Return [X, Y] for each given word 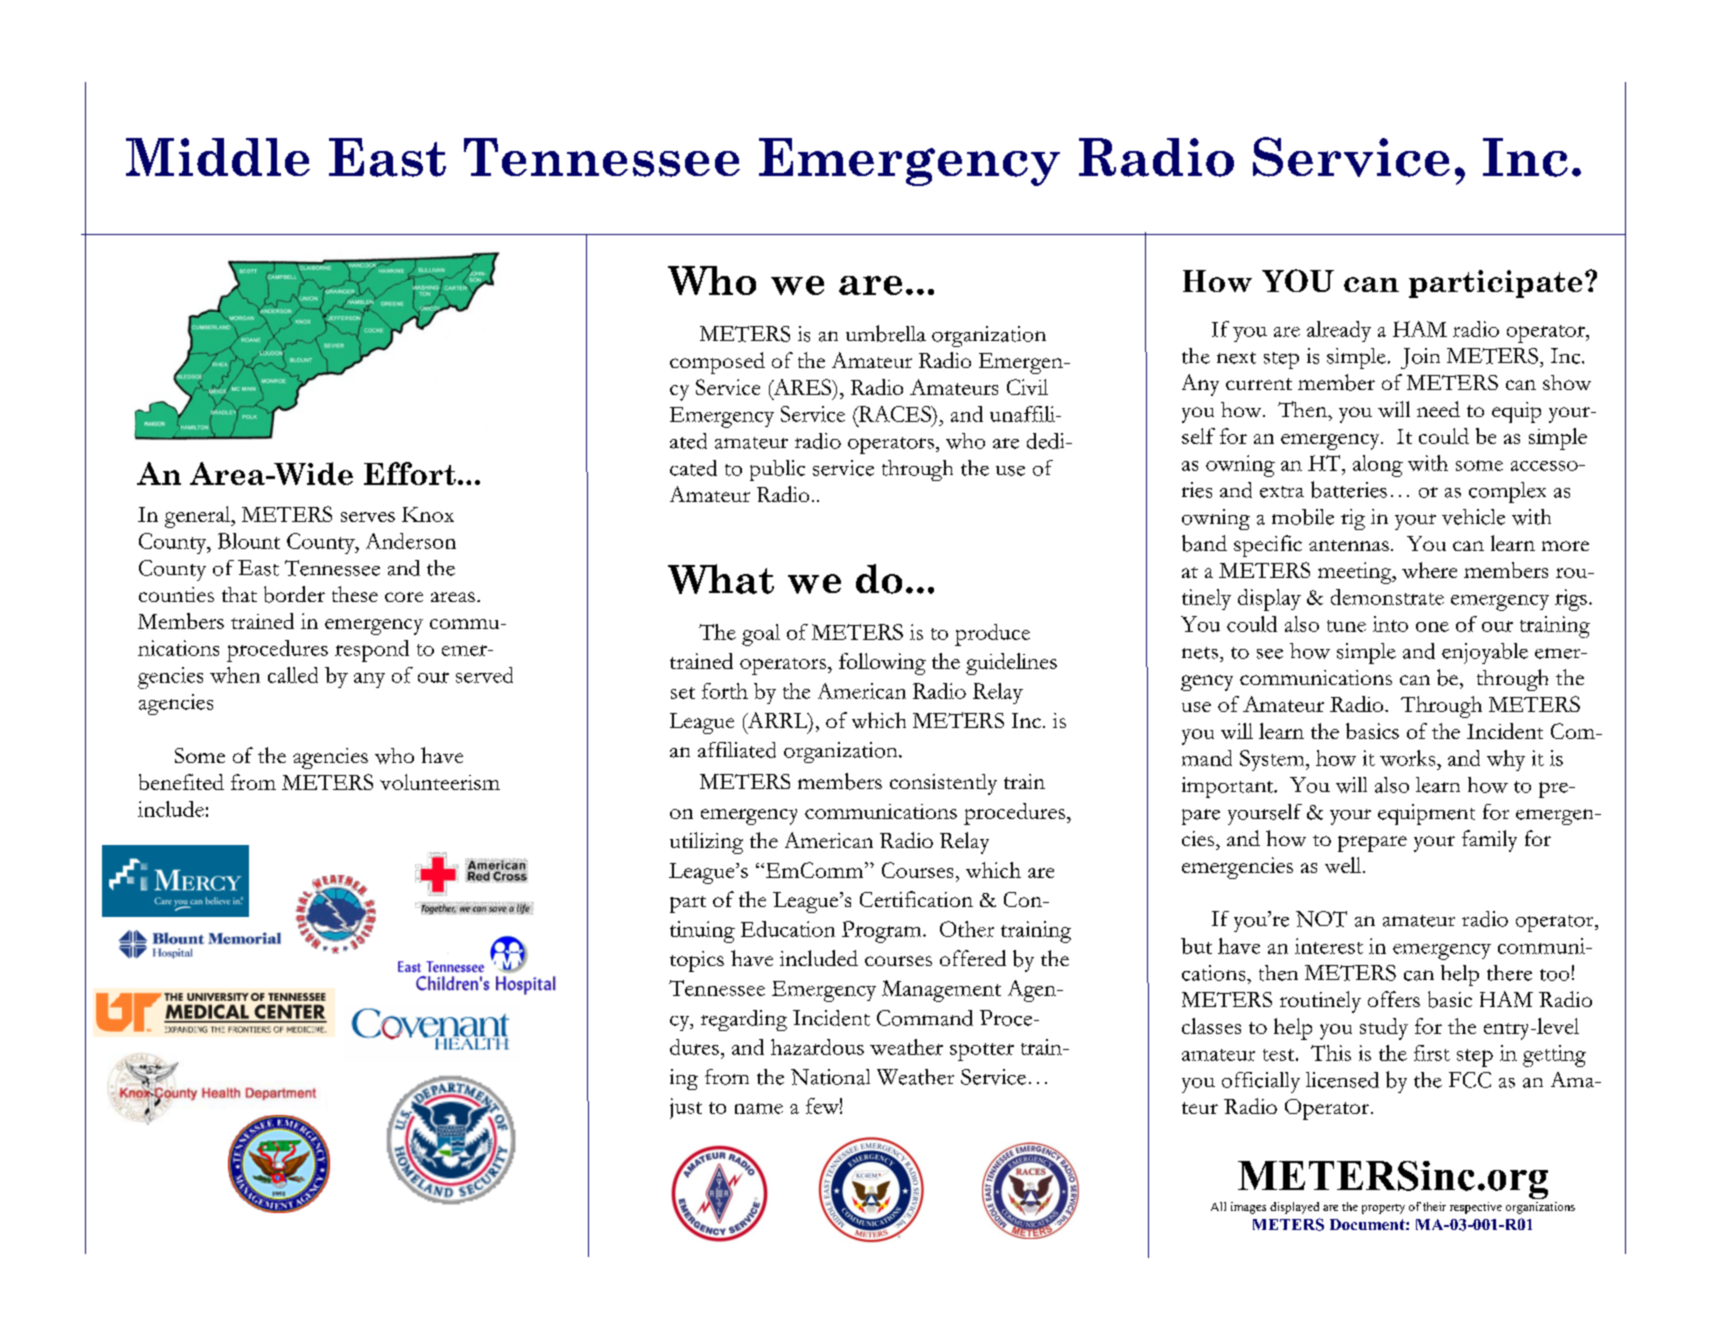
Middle [218, 157]
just [686, 1108]
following [882, 664]
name [759, 1108]
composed [717, 363]
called [293, 675]
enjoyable [1485, 653]
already [1339, 331]
